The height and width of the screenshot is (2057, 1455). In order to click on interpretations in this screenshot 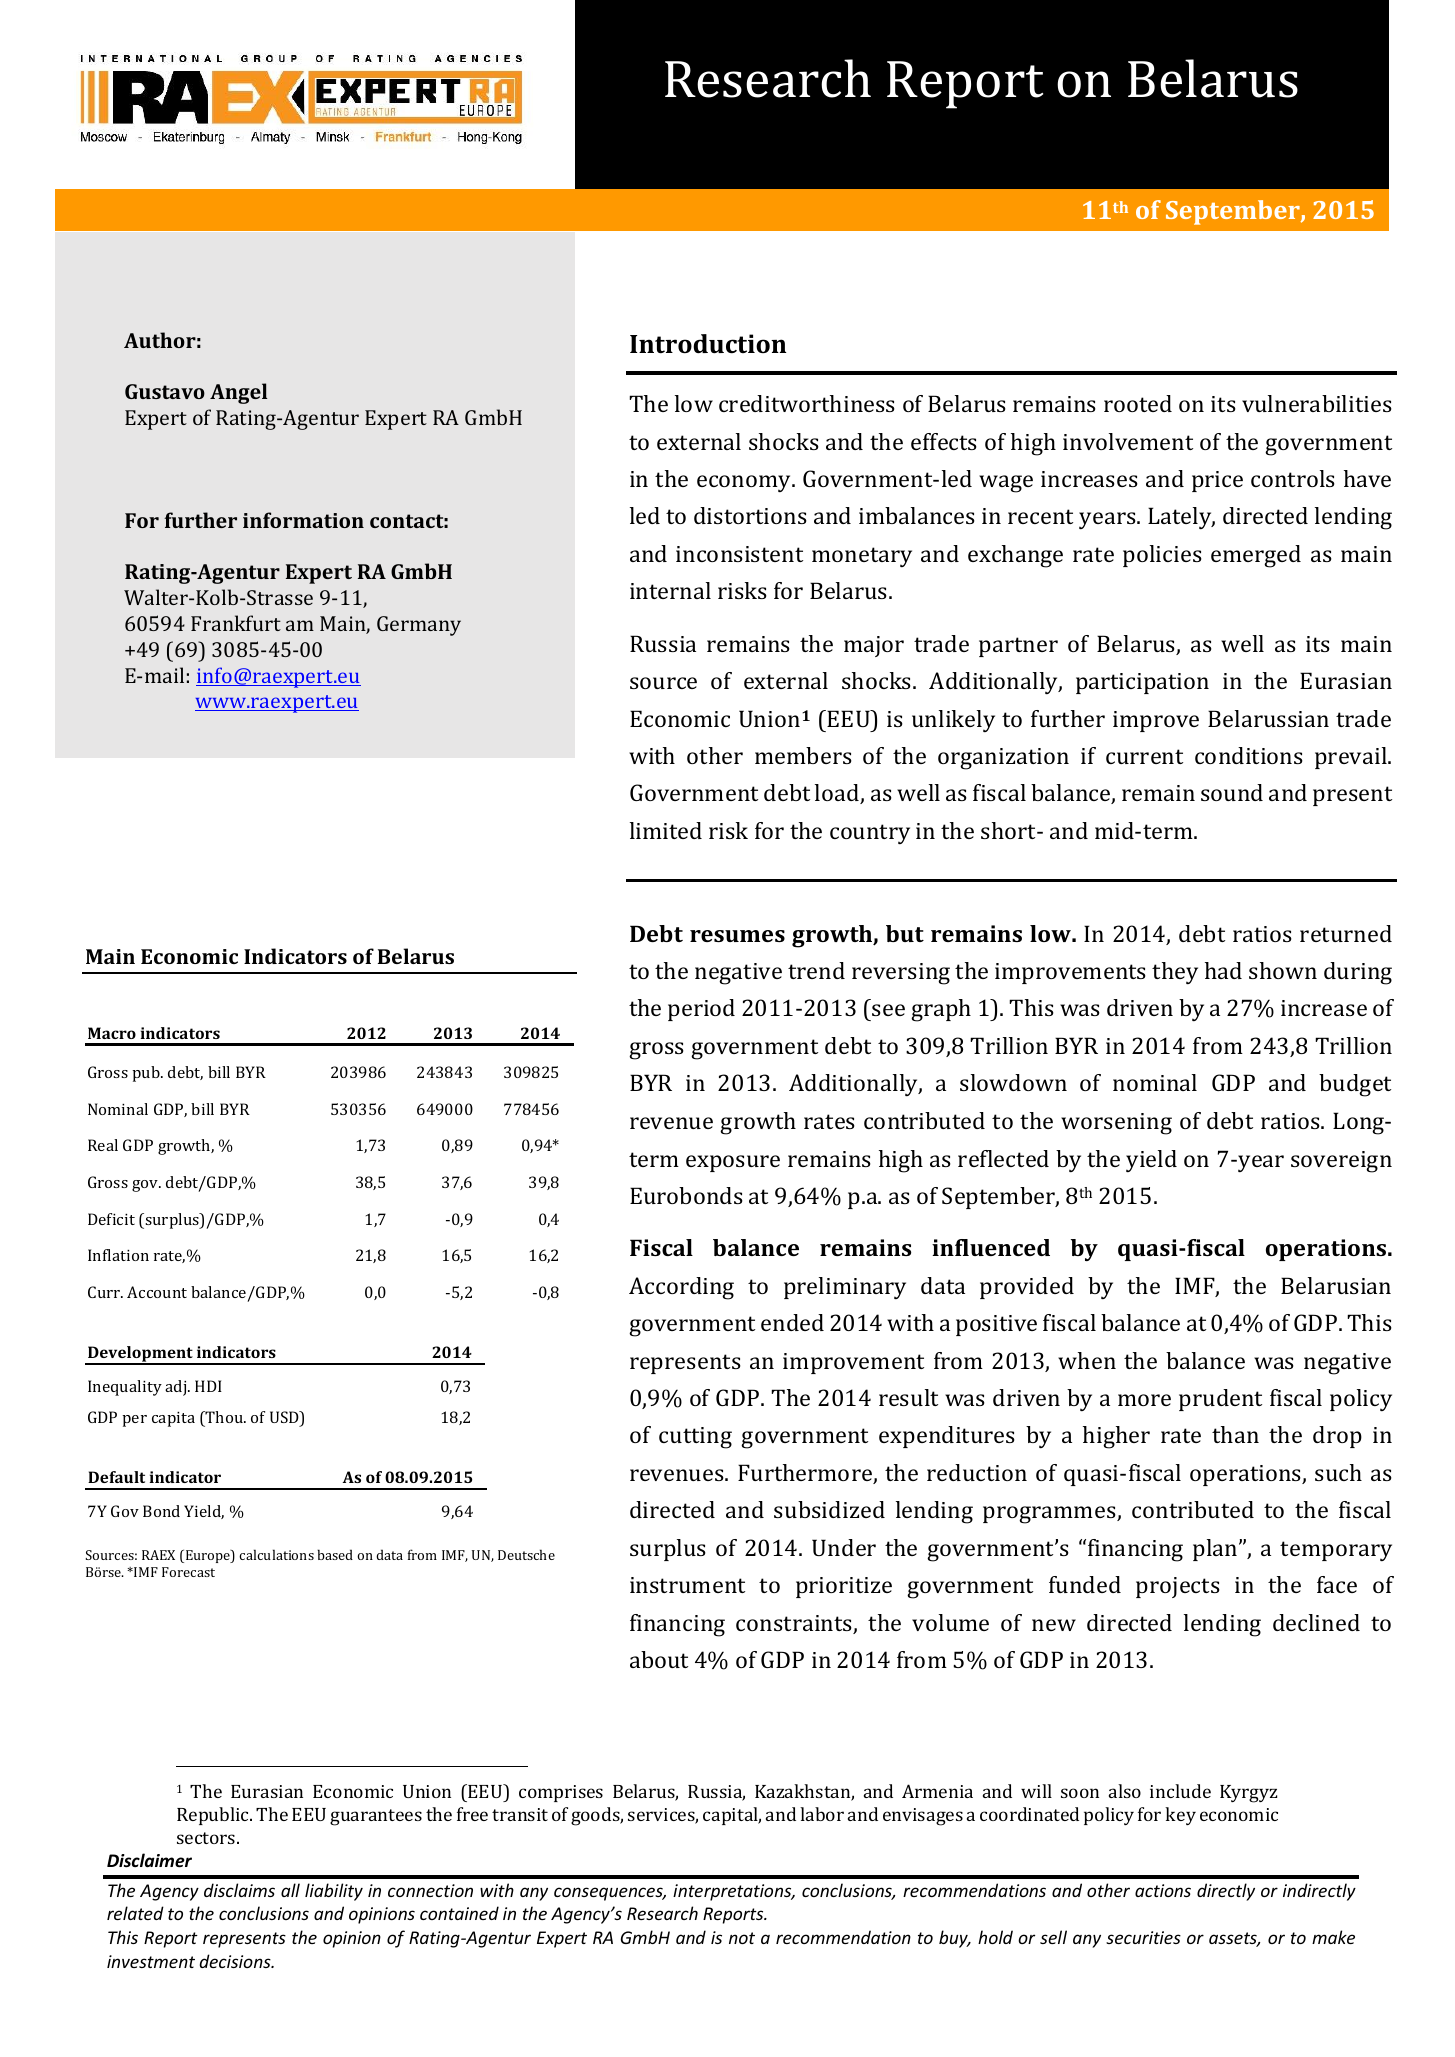, I will do `click(733, 1892)`.
